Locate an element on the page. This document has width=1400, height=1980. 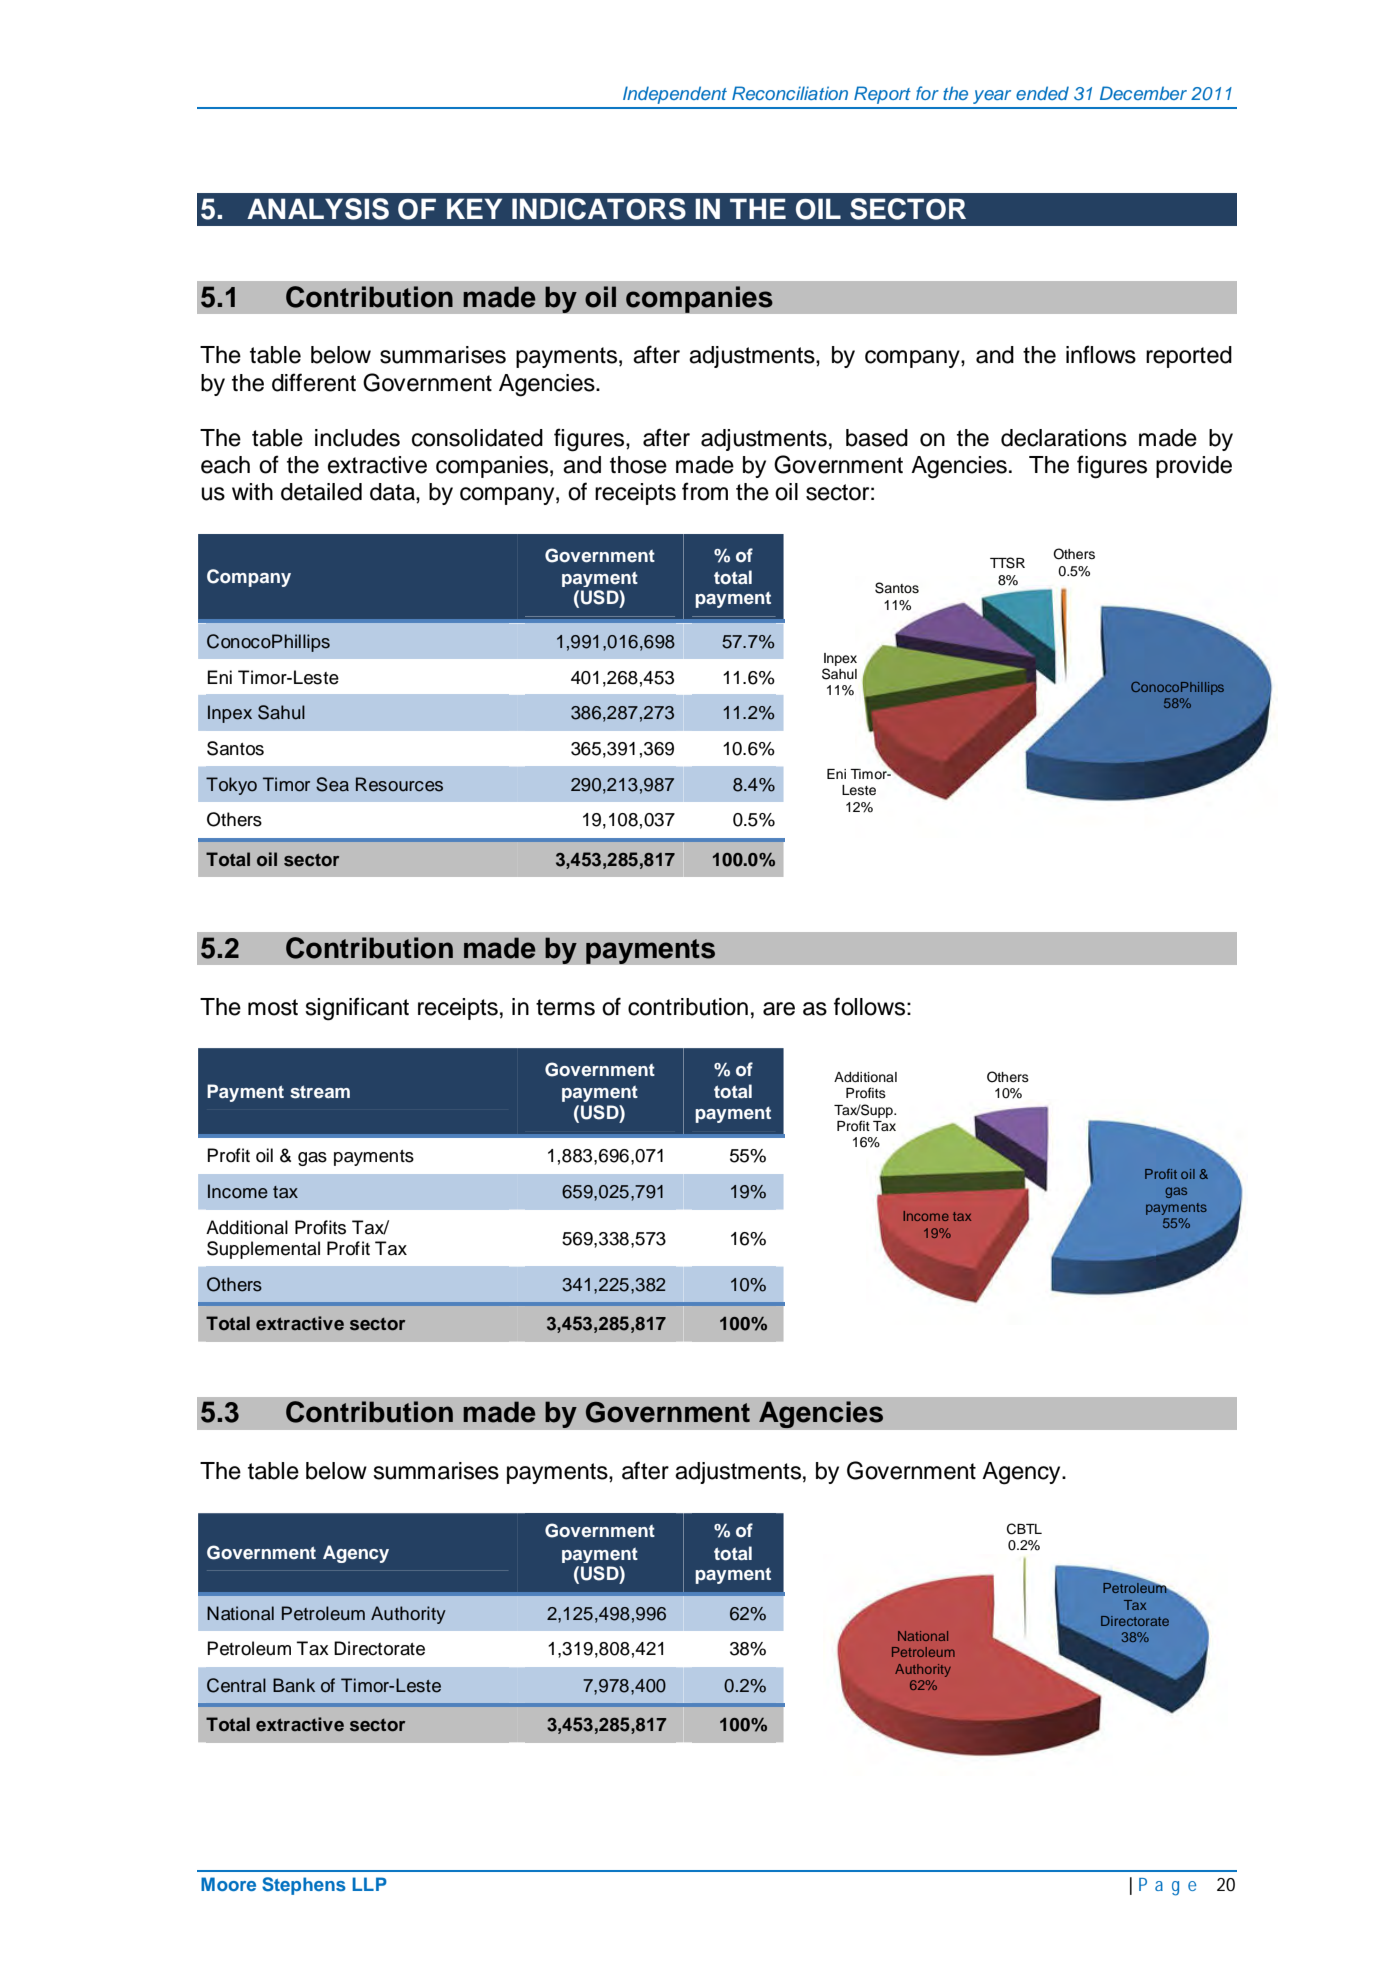
Reconciliation is located at coordinates (790, 93).
